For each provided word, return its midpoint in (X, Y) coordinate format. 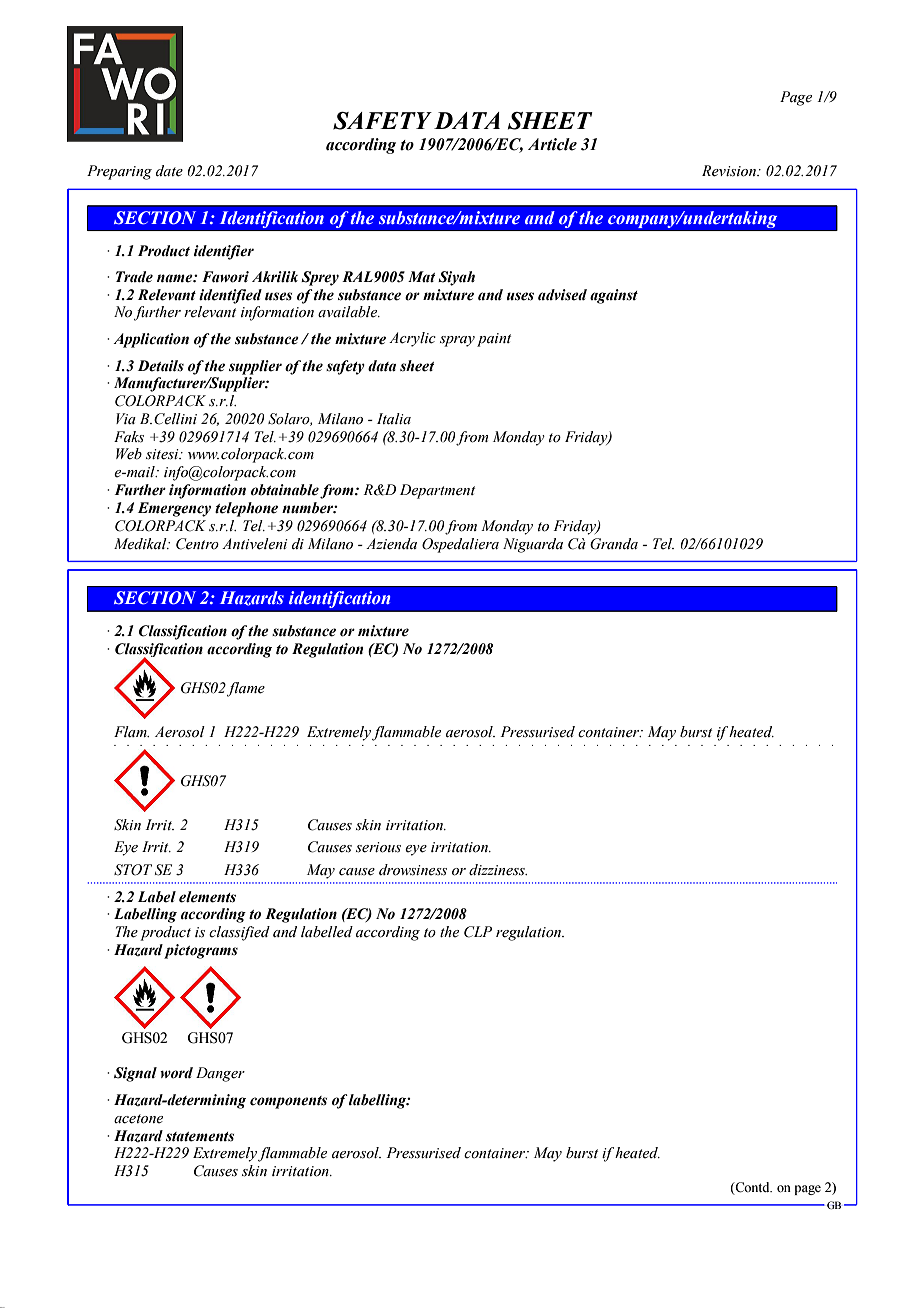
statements (200, 1137)
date (169, 171)
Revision (730, 171)
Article (552, 144)
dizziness (498, 870)
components (288, 1102)
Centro (197, 544)
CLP (478, 932)
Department (437, 491)
